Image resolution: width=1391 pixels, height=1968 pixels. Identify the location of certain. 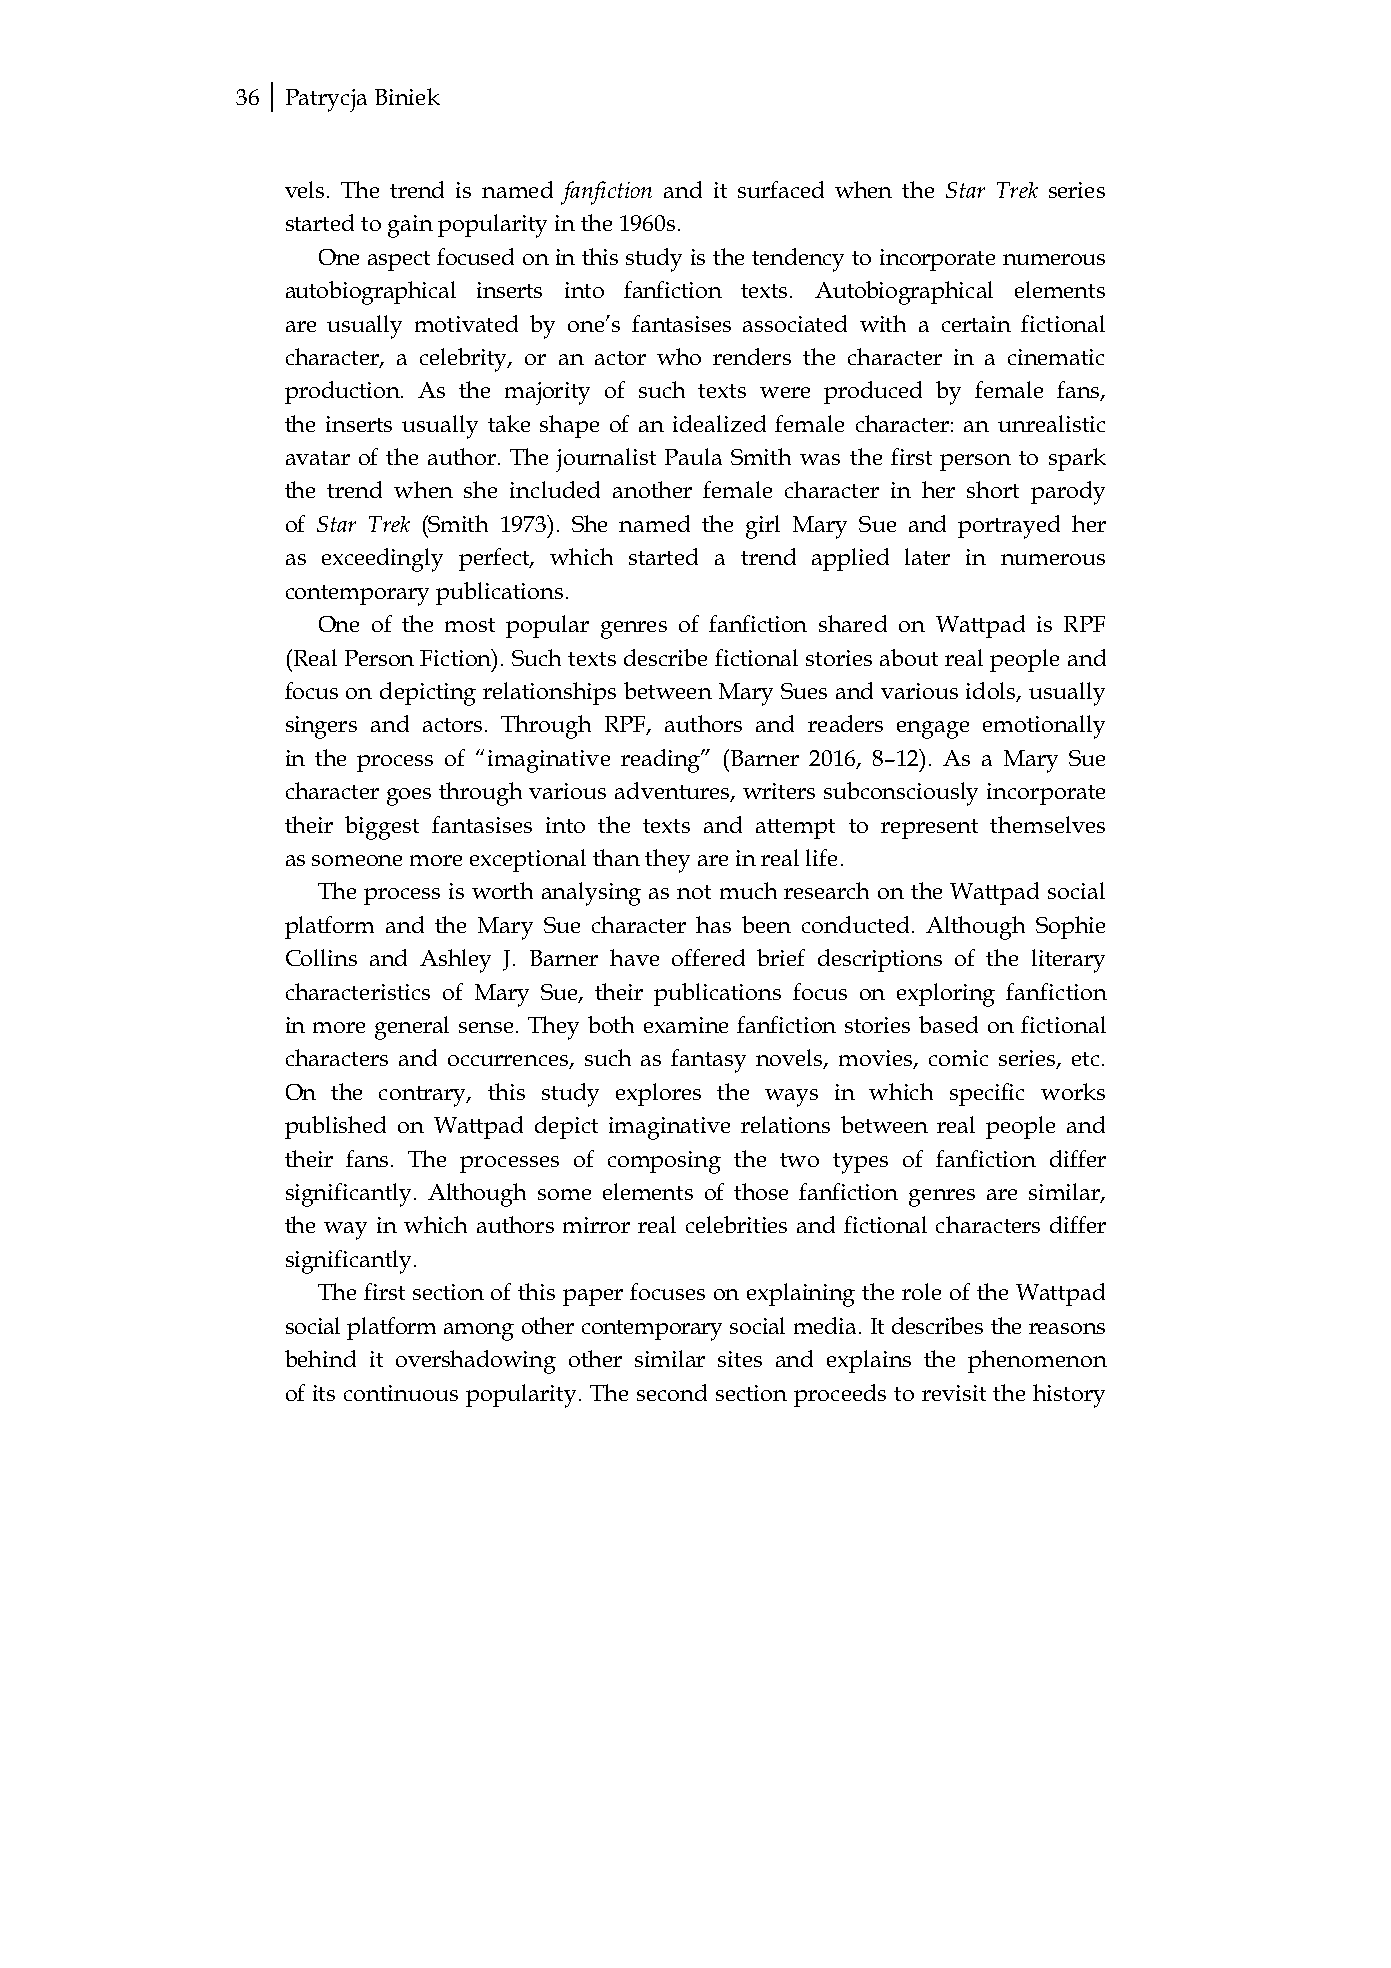
(976, 324).
